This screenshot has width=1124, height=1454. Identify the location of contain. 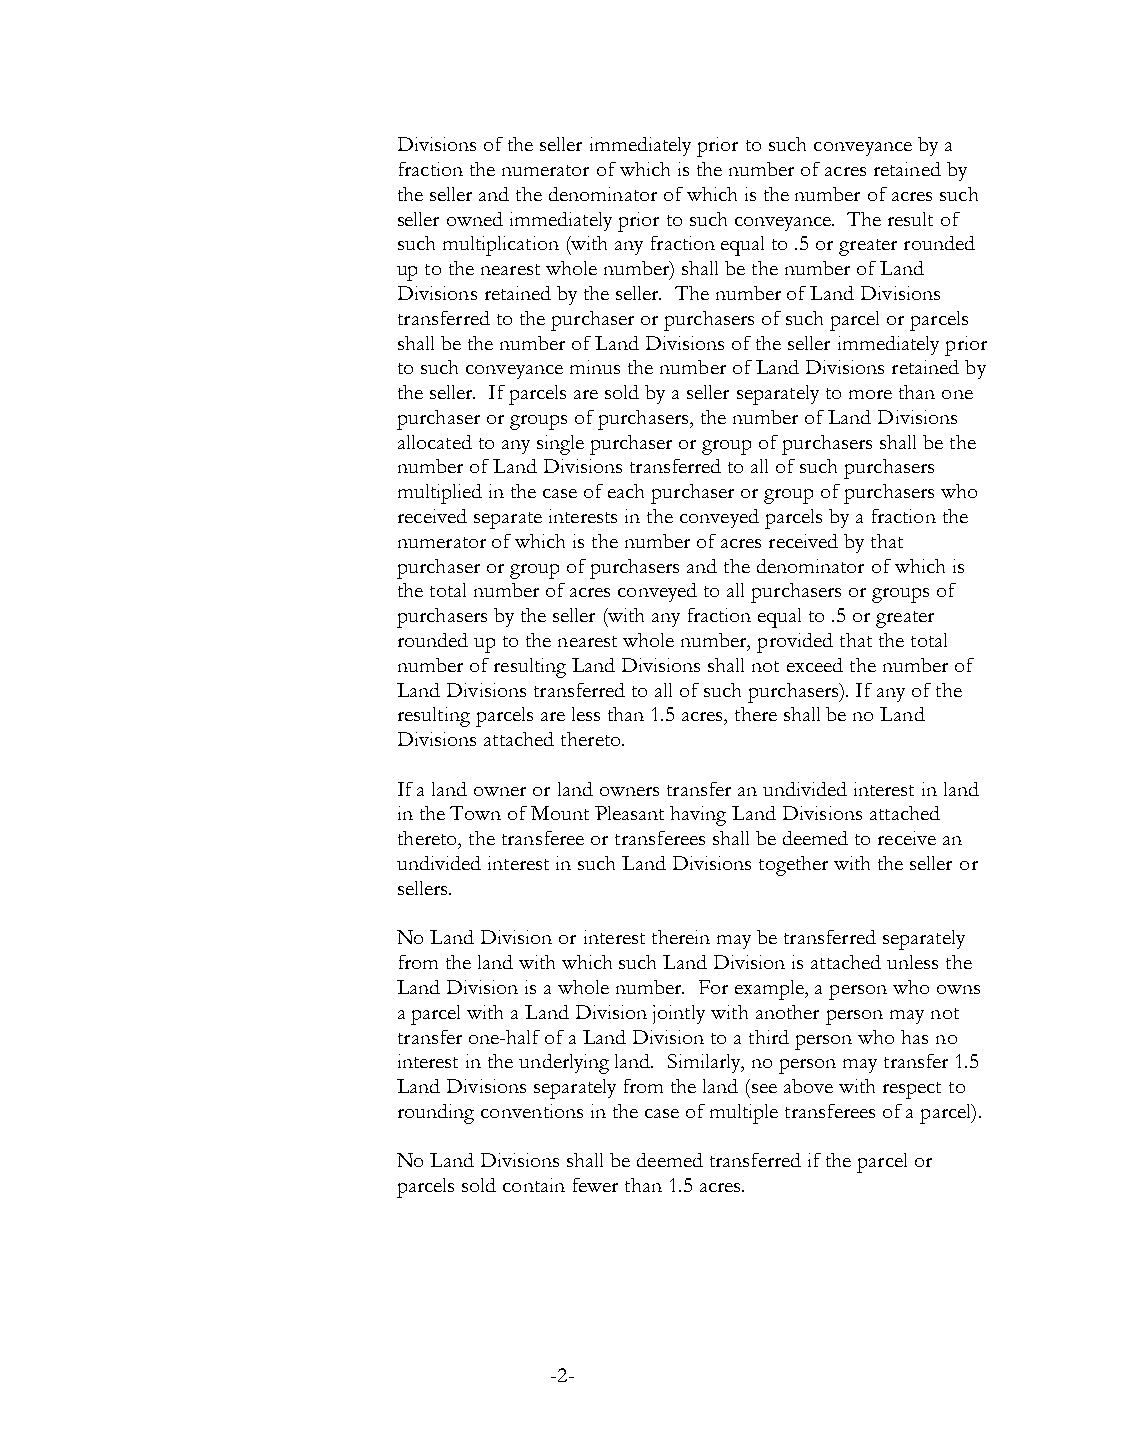
(534, 1185).
